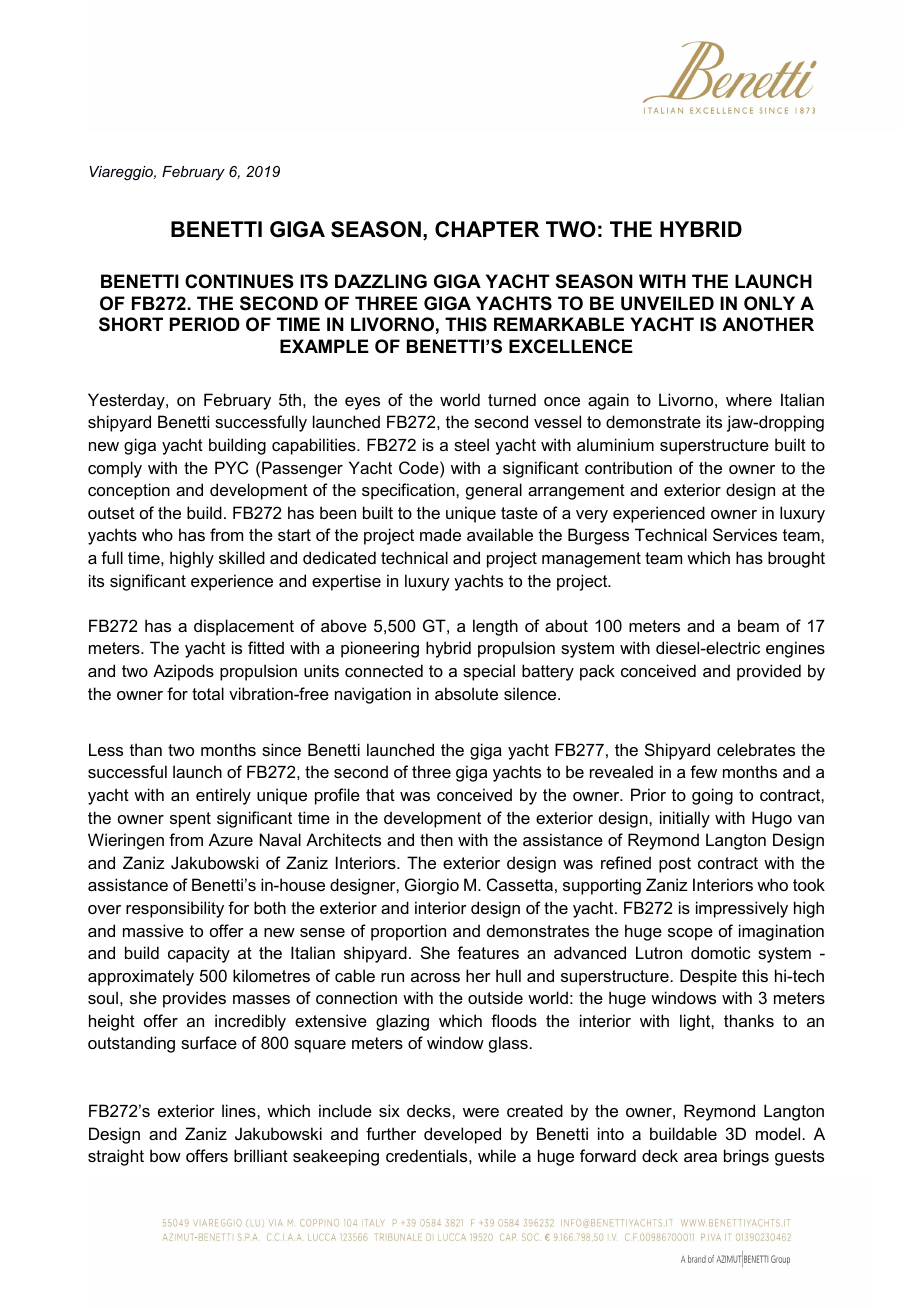 The height and width of the screenshot is (1308, 924). I want to click on CONTINUES, so click(239, 281).
